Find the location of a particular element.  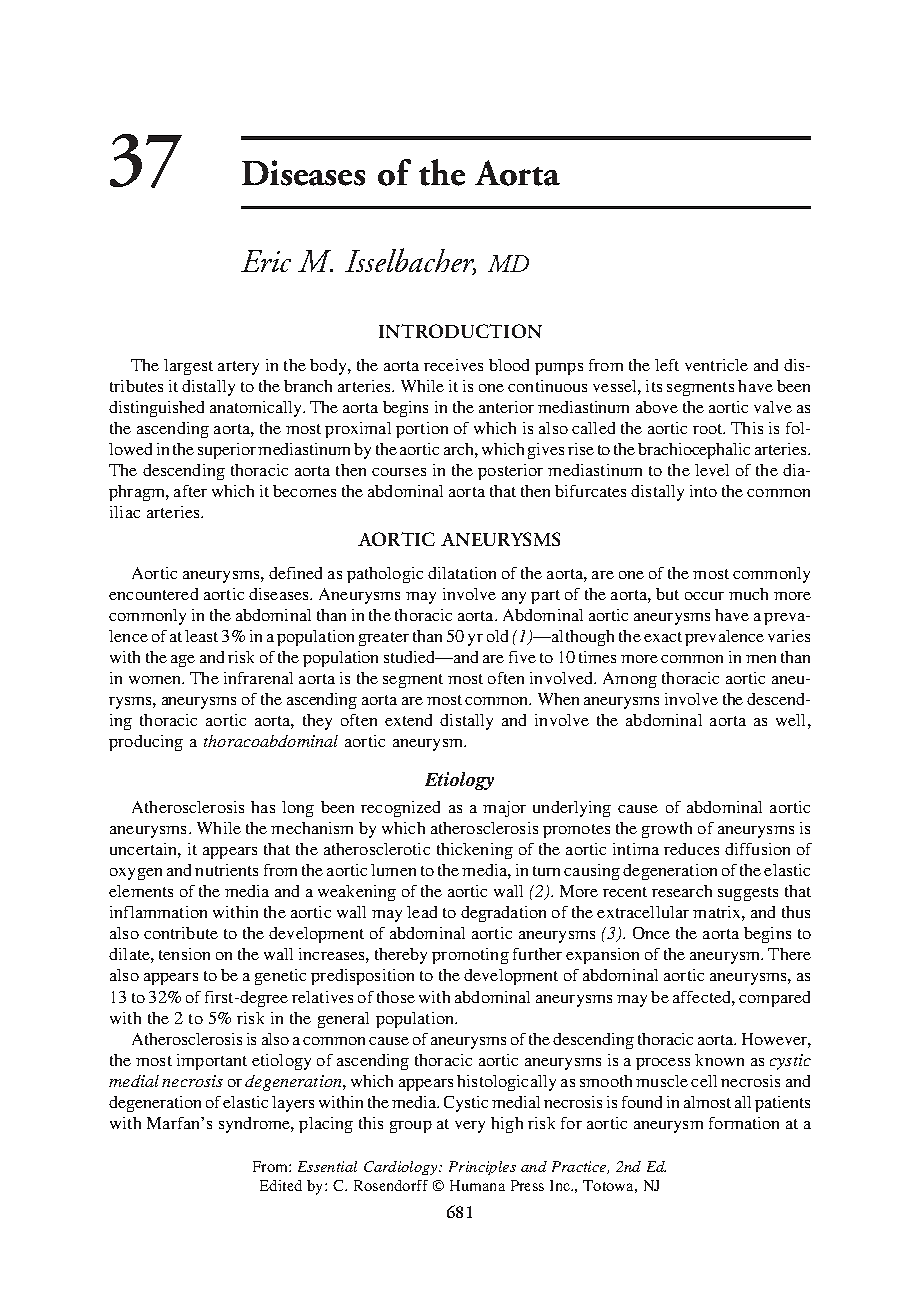

posterior is located at coordinates (510, 472).
